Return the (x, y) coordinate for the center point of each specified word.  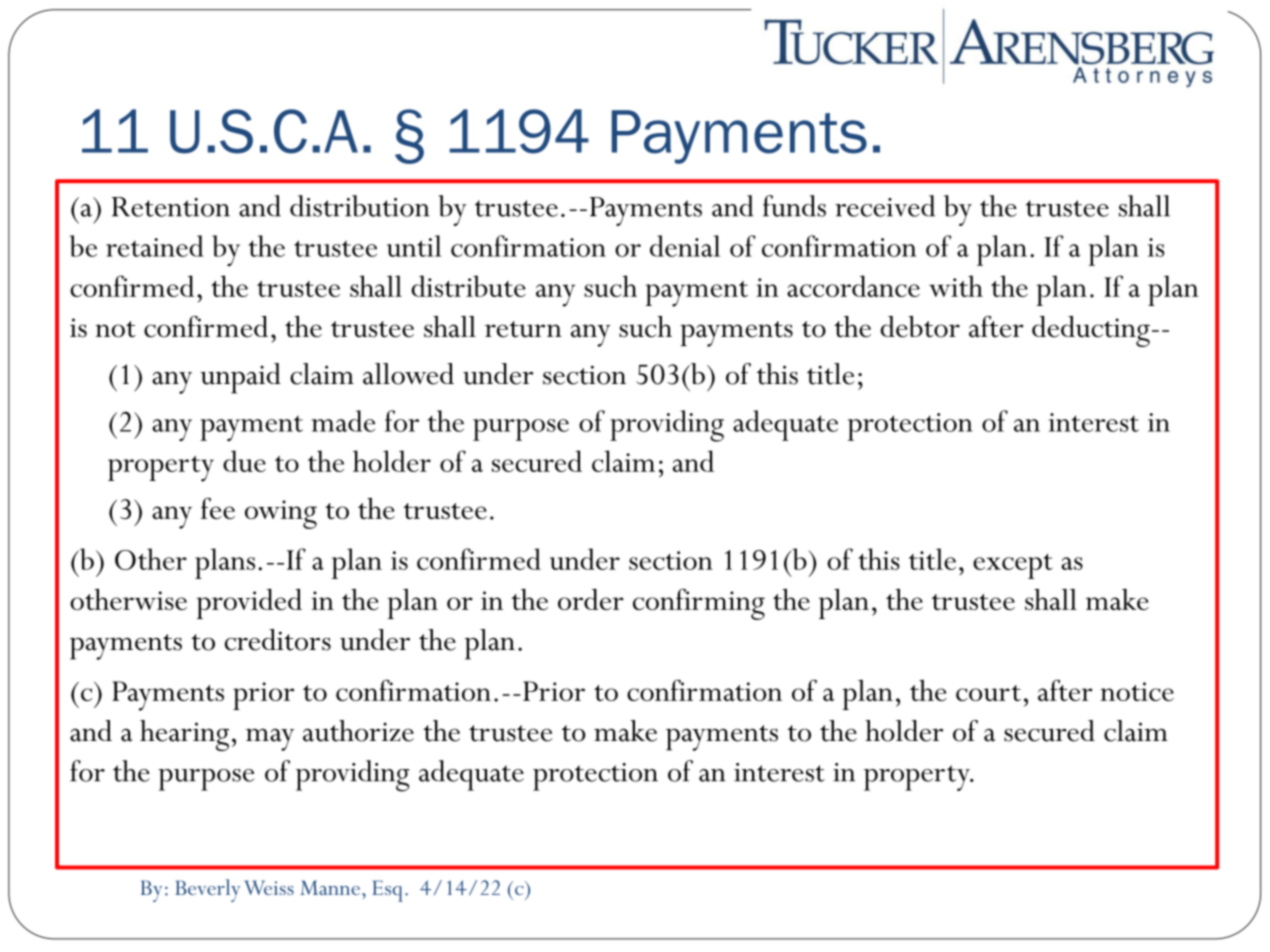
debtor (920, 327)
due (244, 461)
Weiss (269, 887)
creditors (278, 640)
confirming (699, 604)
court (988, 693)
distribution (360, 206)
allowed (408, 374)
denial (685, 246)
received (885, 206)
